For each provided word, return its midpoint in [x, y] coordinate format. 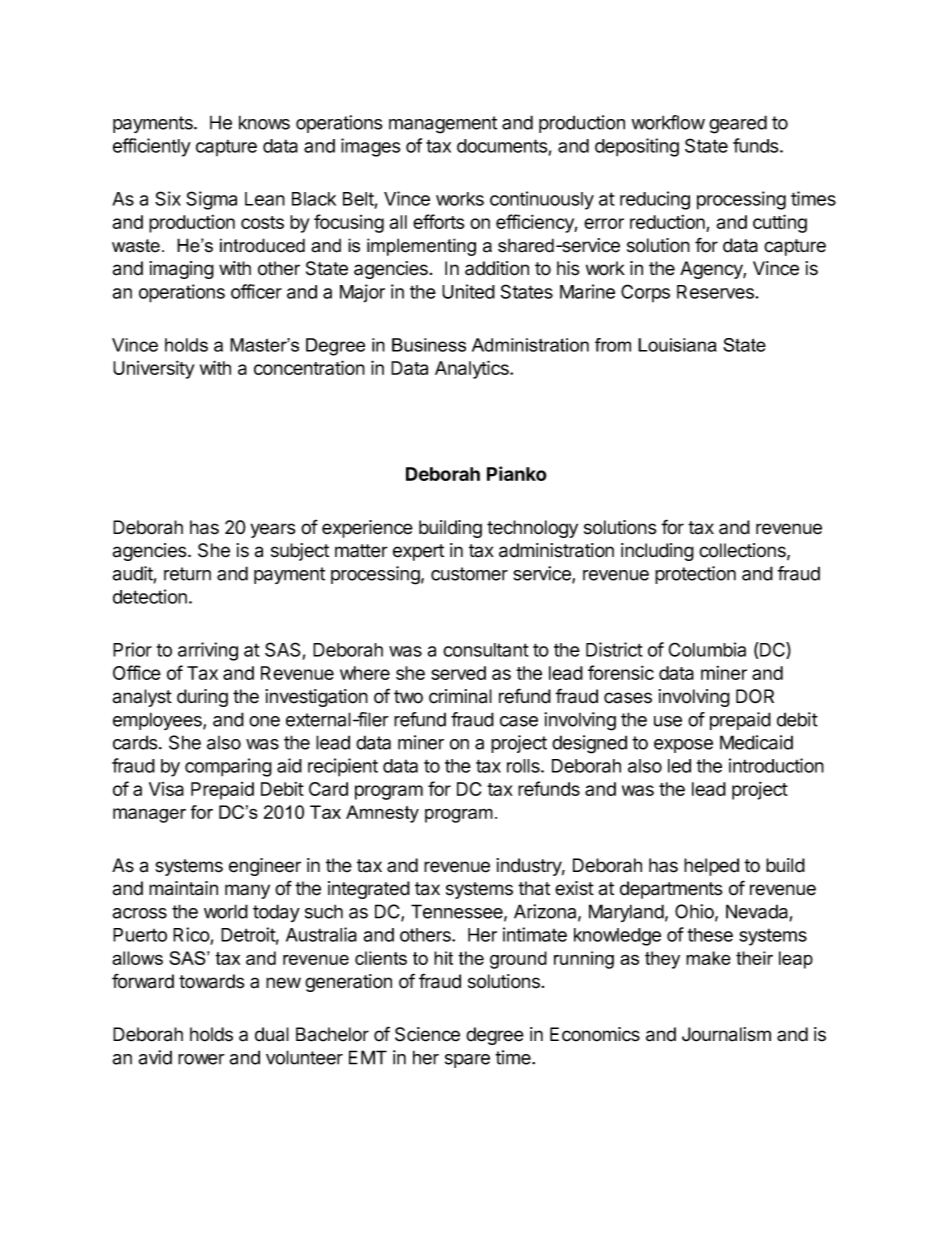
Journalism [726, 1034]
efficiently [152, 147]
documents [502, 146]
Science [427, 1034]
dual [272, 1034]
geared [738, 124]
